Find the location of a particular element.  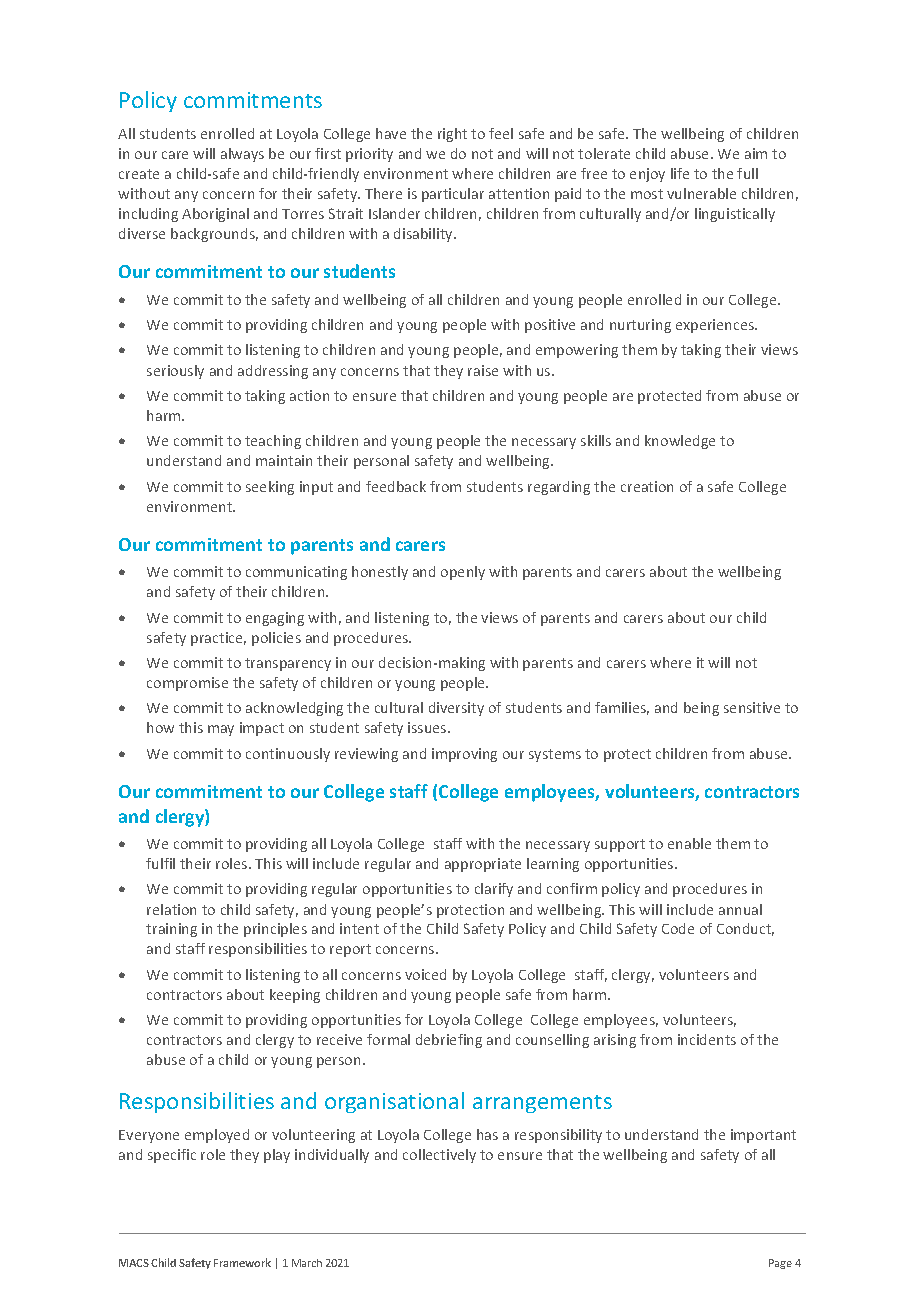

always is located at coordinates (242, 155).
